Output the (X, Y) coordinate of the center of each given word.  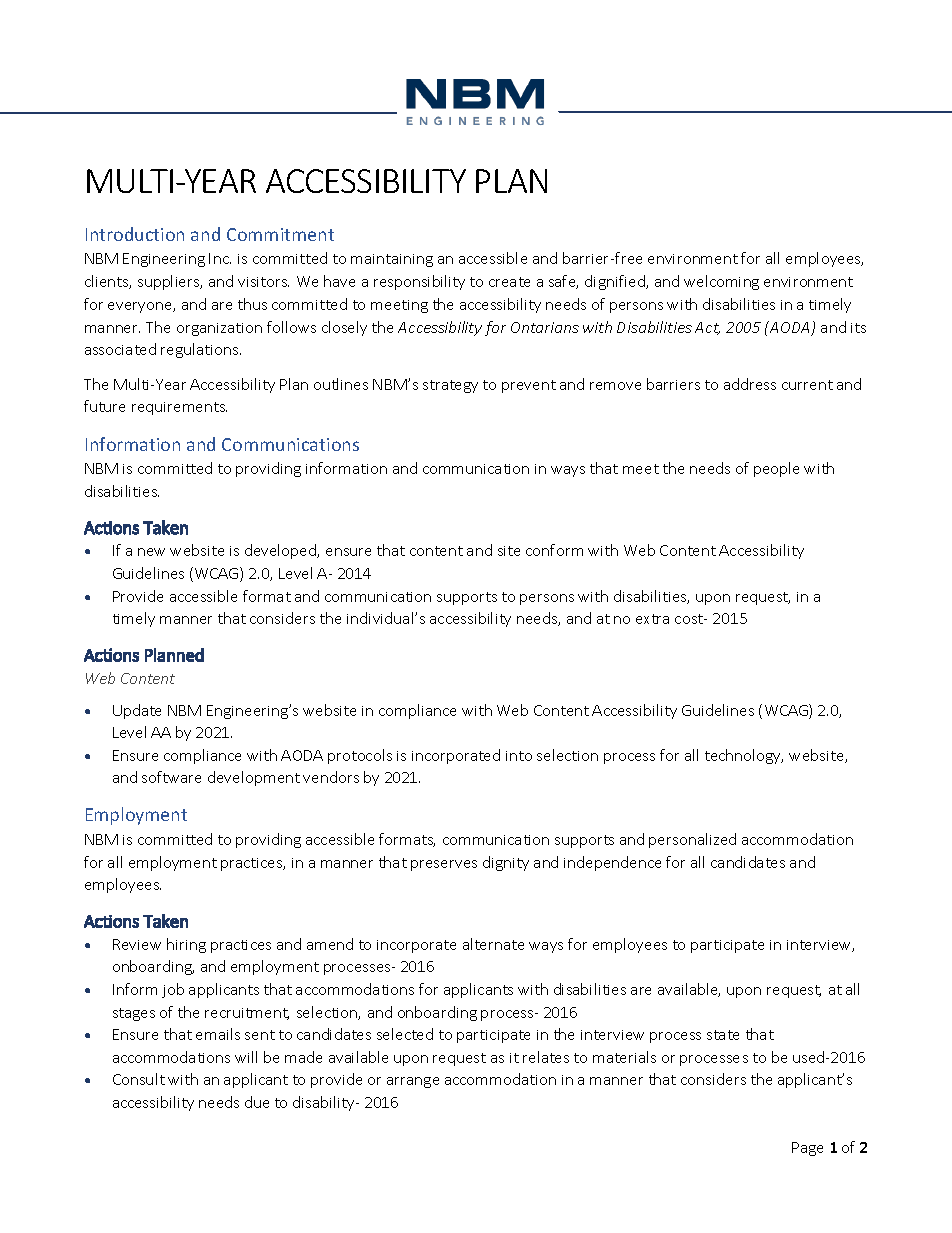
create (509, 282)
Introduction (135, 234)
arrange (413, 1082)
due (257, 1102)
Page (807, 1149)
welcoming (721, 282)
